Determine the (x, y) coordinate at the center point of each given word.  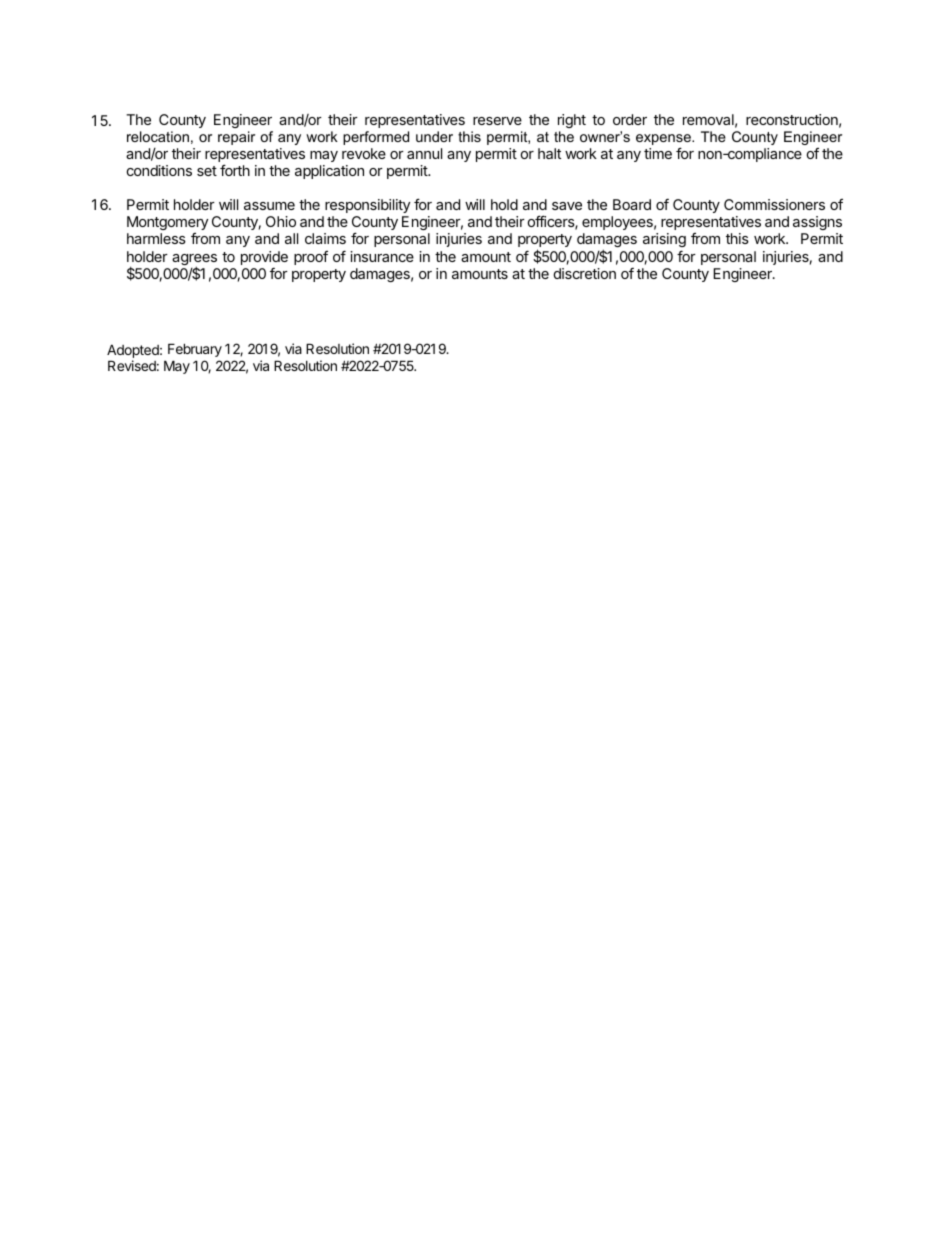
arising (664, 242)
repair (236, 138)
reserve (497, 121)
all (291, 238)
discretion (585, 273)
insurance (382, 256)
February (195, 350)
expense (664, 141)
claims (325, 238)
